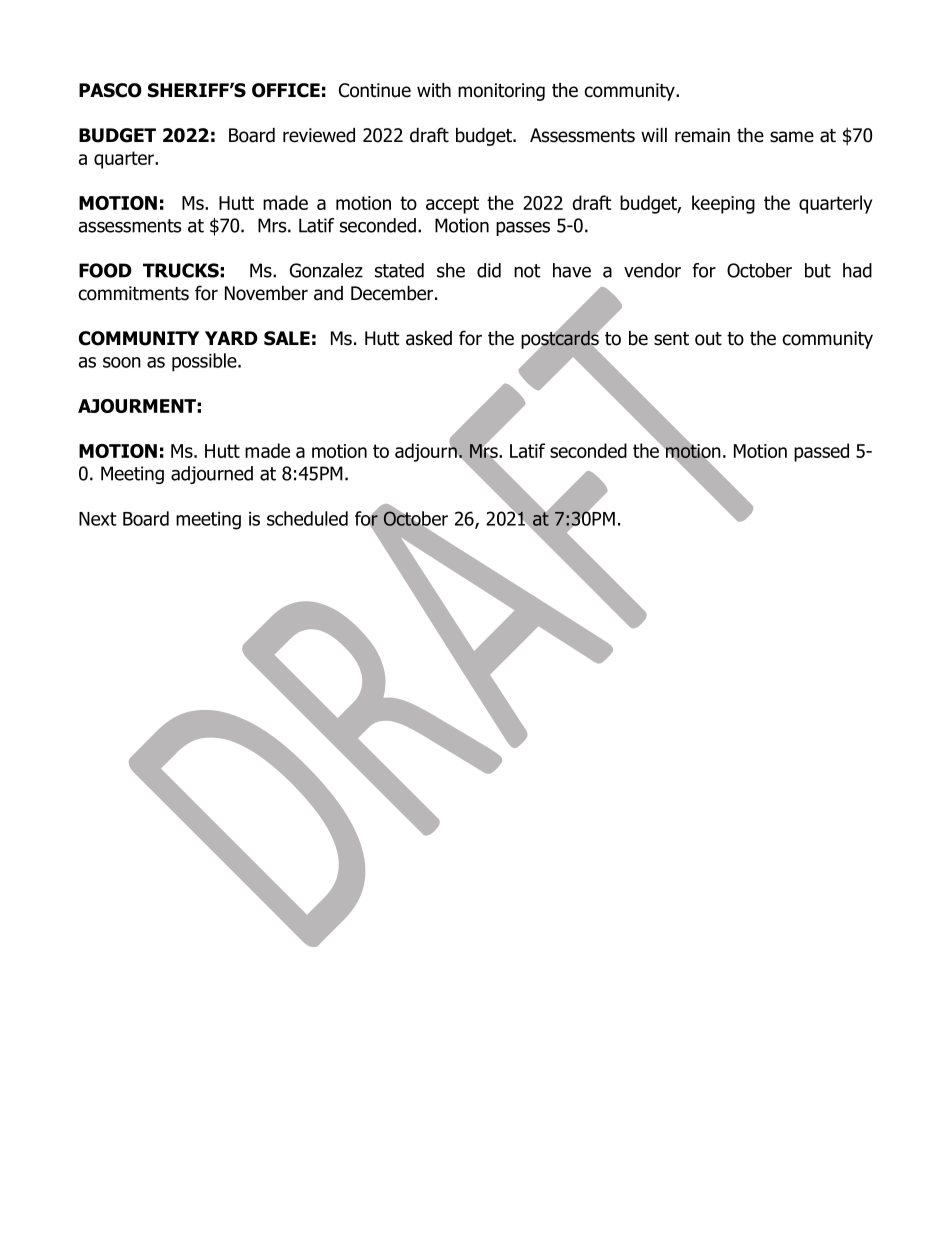 The height and width of the screenshot is (1233, 952). Describe the element at coordinates (307, 518) in the screenshot. I see `scheduled` at that location.
